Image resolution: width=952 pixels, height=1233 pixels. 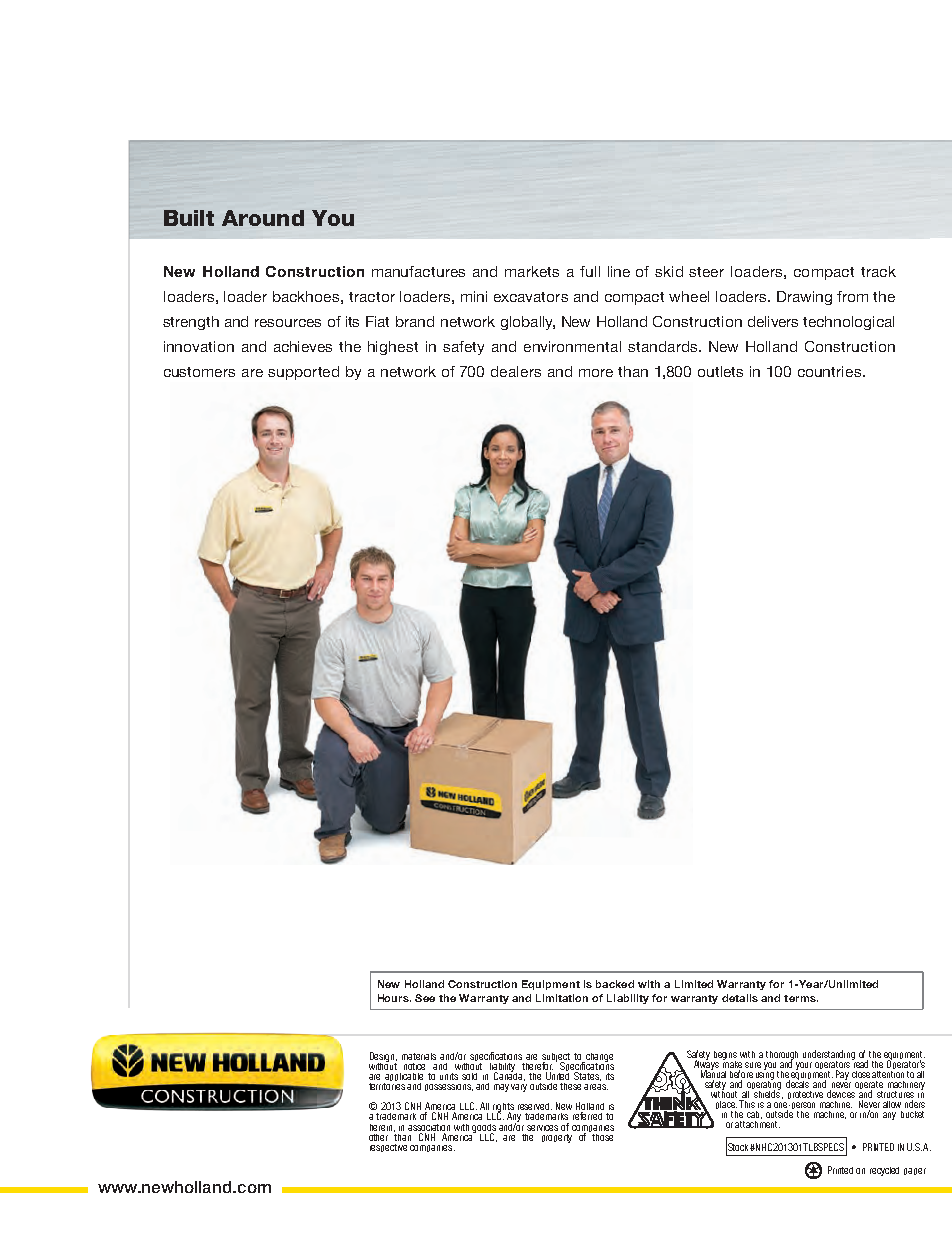 I want to click on backed, so click(x=615, y=984).
